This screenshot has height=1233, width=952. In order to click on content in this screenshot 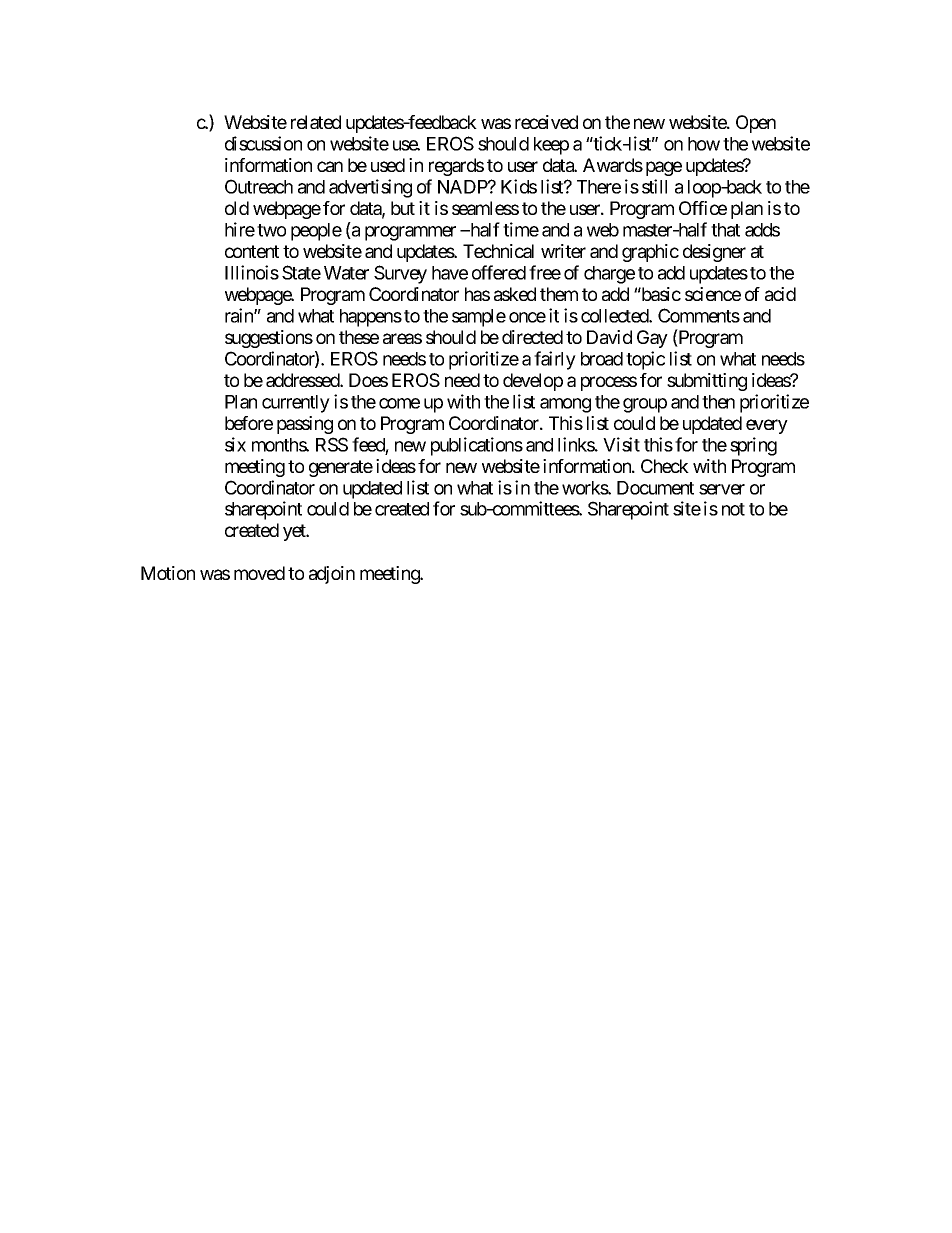, I will do `click(252, 251)`.
